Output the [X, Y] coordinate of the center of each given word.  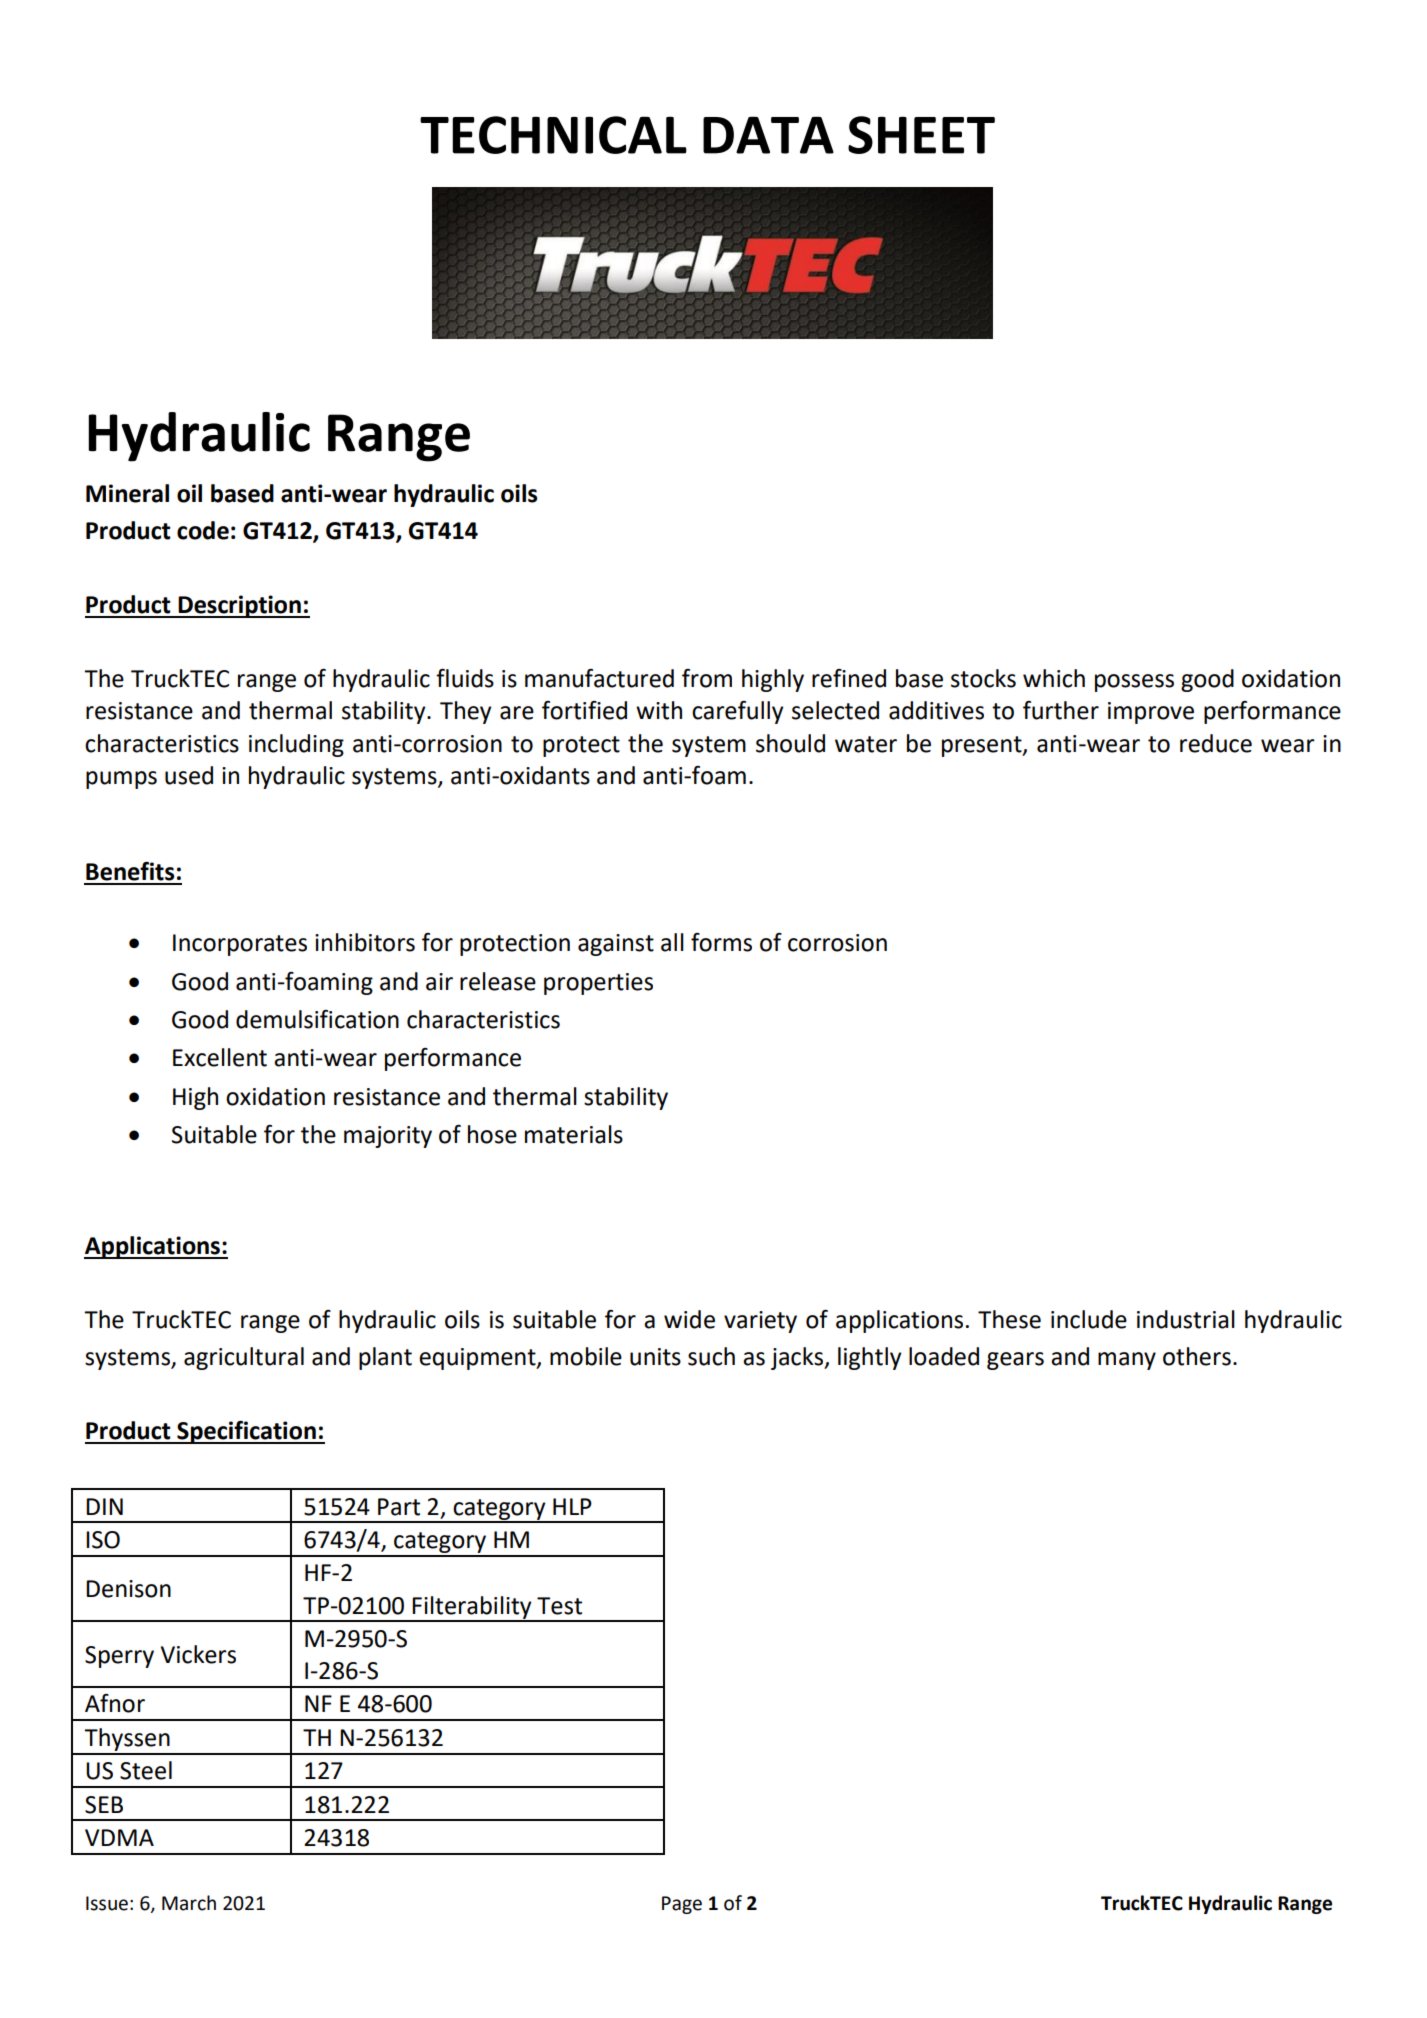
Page [682, 1905]
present [983, 746]
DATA [768, 135]
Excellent [220, 1057]
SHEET [921, 135]
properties [598, 984]
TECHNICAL [553, 135]
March [189, 1903]
